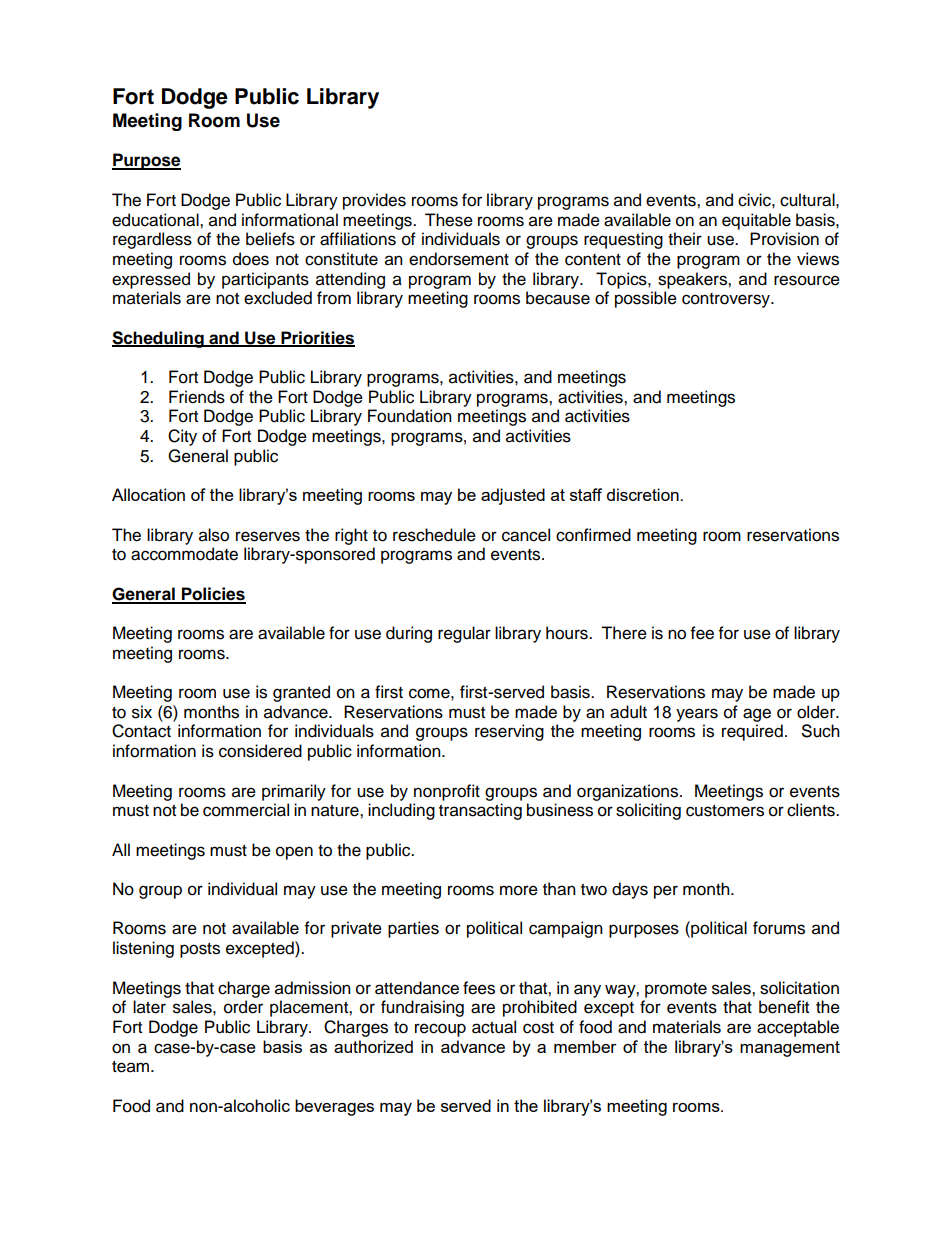  I want to click on years, so click(697, 715).
